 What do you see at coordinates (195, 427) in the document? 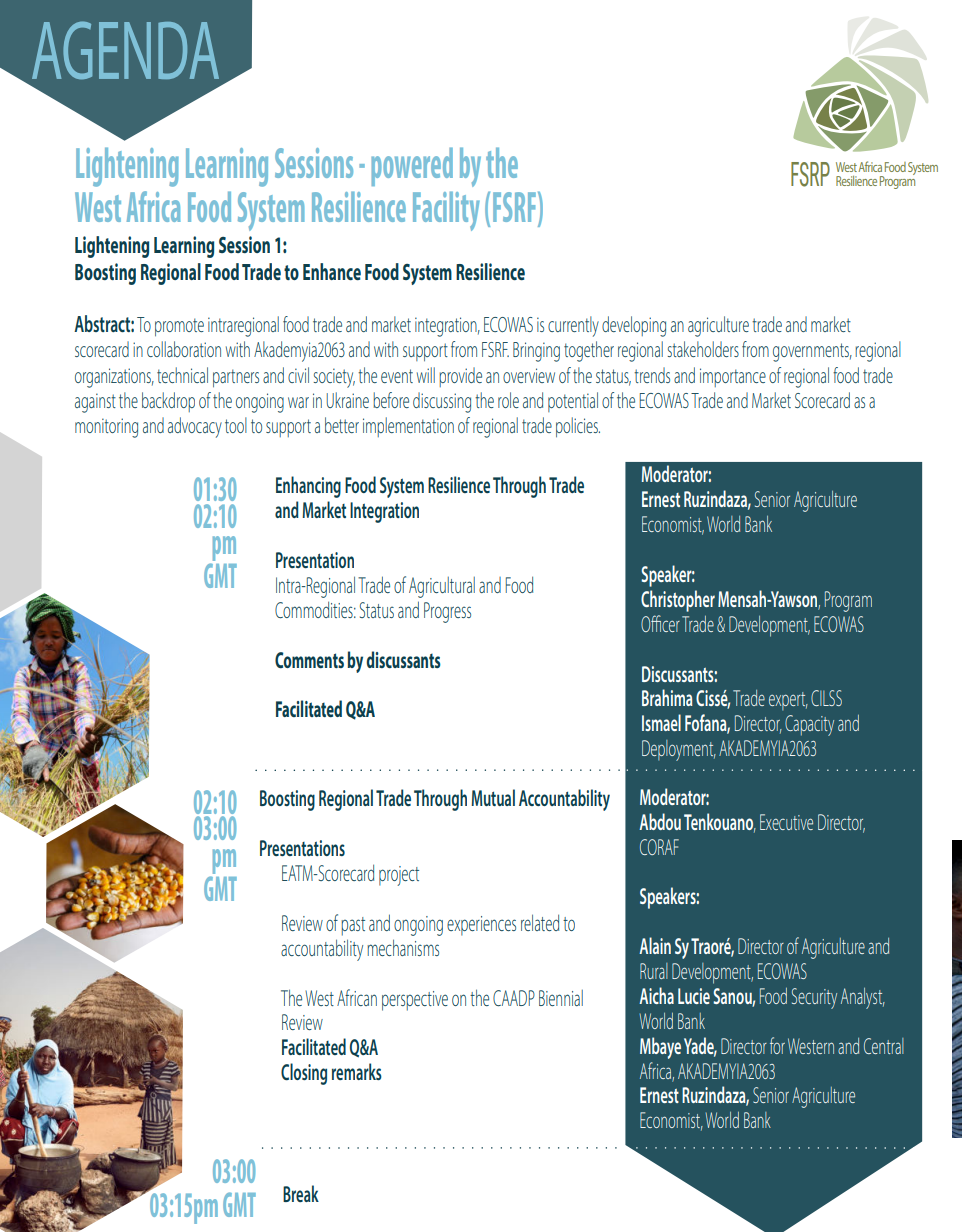
I see `advocacy` at bounding box center [195, 427].
